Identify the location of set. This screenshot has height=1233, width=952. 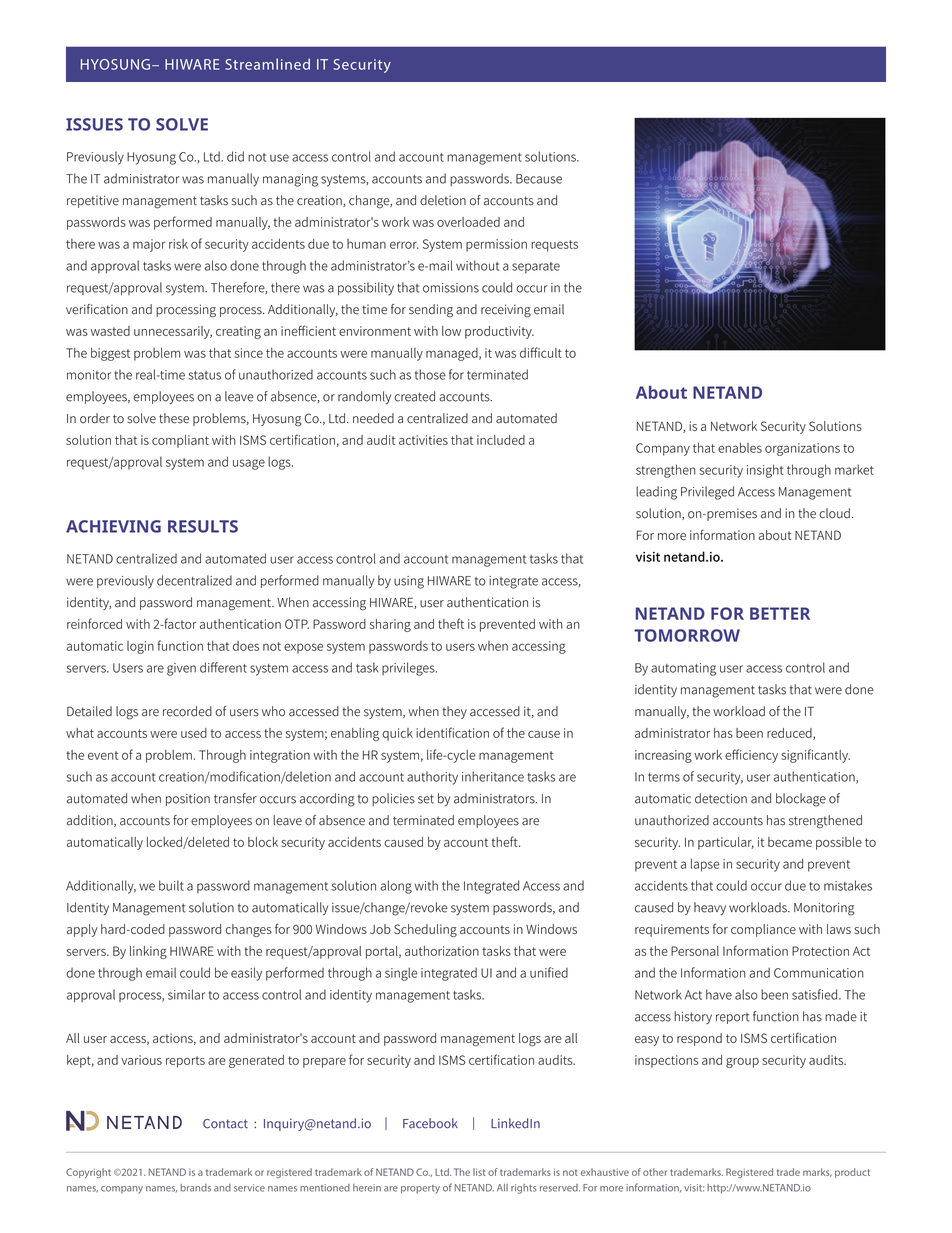
(426, 799).
